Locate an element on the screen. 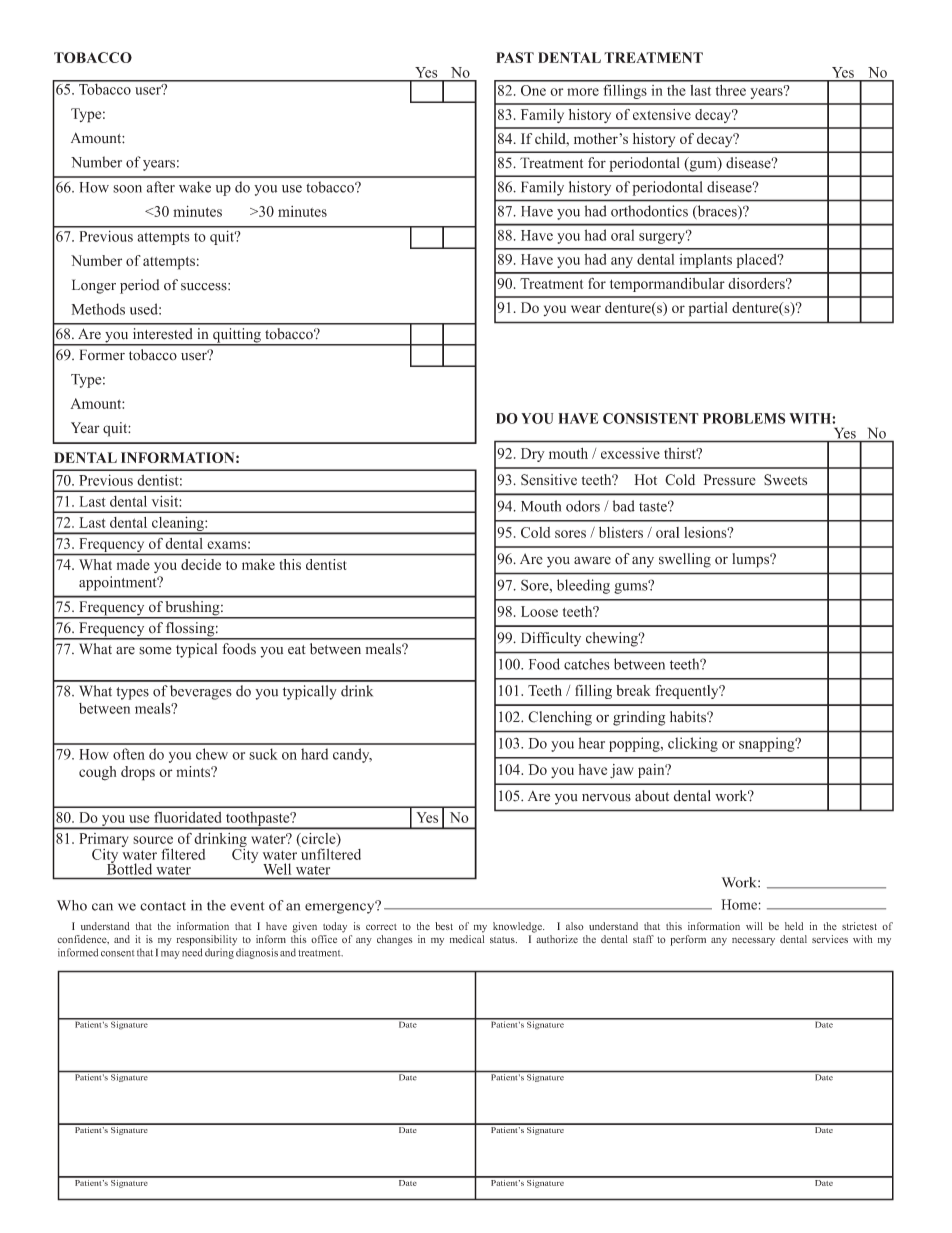 Image resolution: width=952 pixels, height=1233 pixels. One is located at coordinates (533, 90).
